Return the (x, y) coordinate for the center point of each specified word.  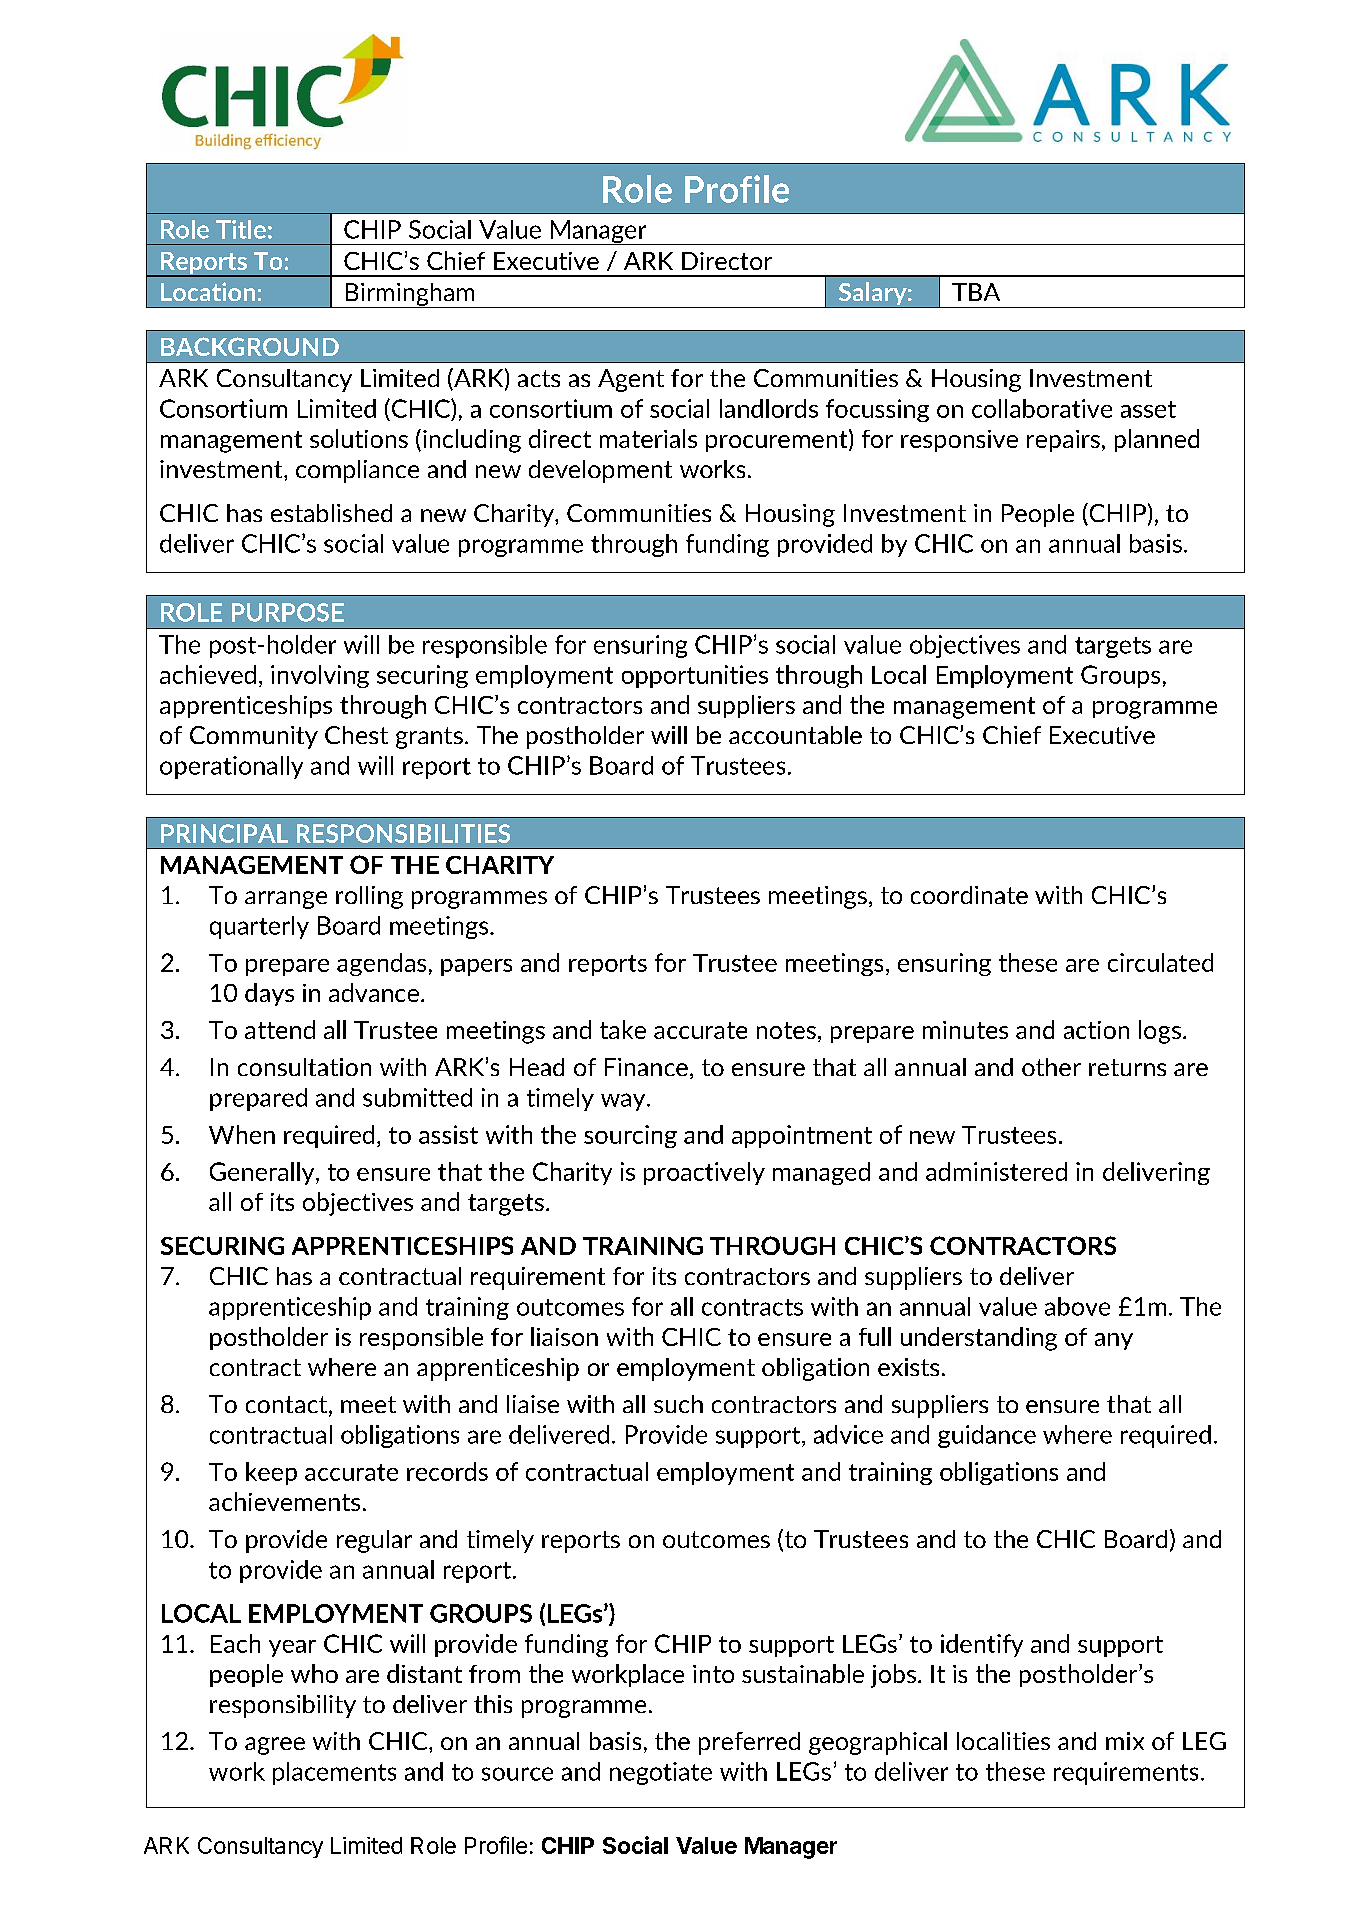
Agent (631, 380)
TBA (976, 292)
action (1096, 1030)
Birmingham (410, 295)
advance (374, 992)
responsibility (283, 1706)
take (623, 1029)
